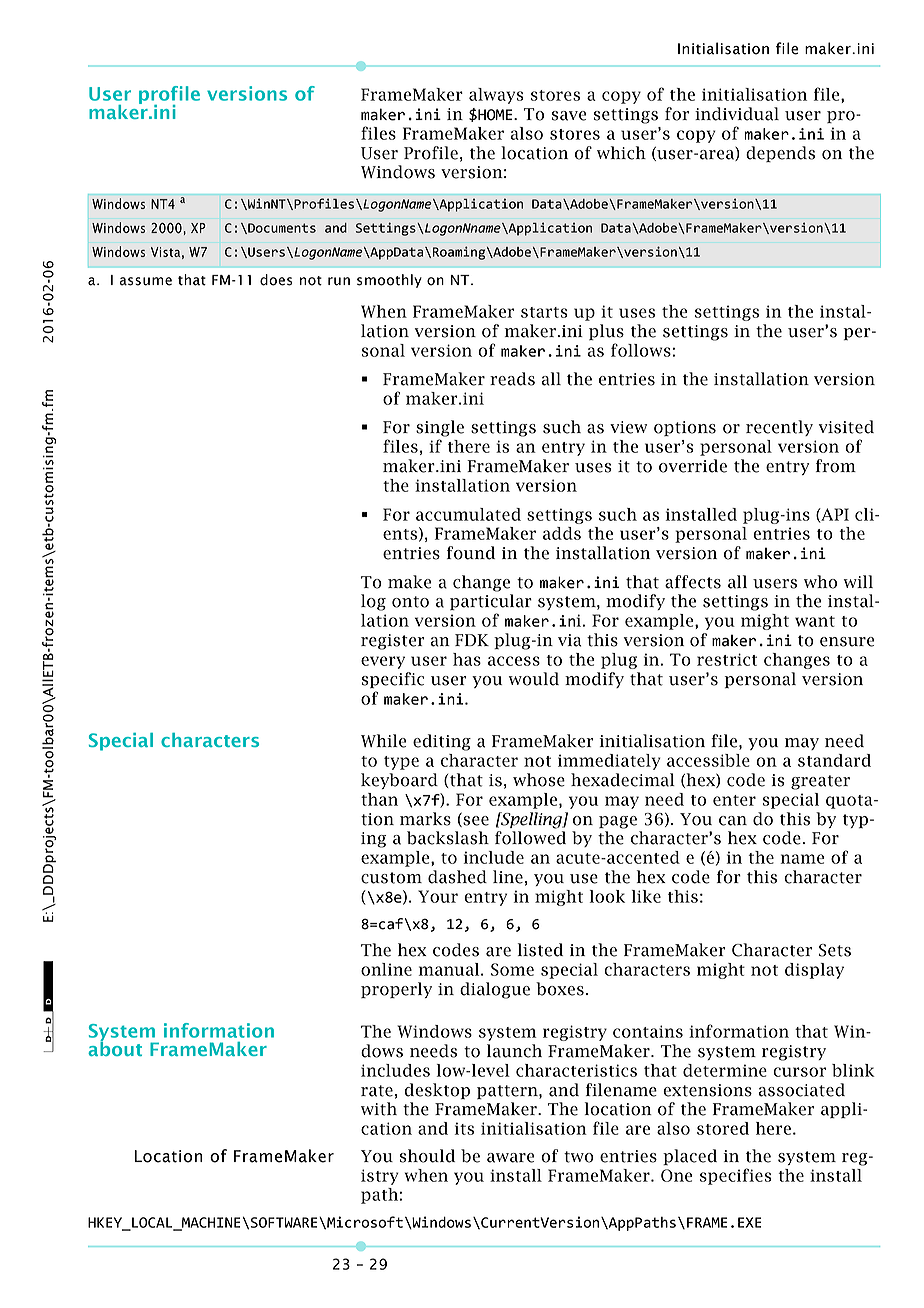  Describe the element at coordinates (383, 741) in the image. I see `While` at that location.
